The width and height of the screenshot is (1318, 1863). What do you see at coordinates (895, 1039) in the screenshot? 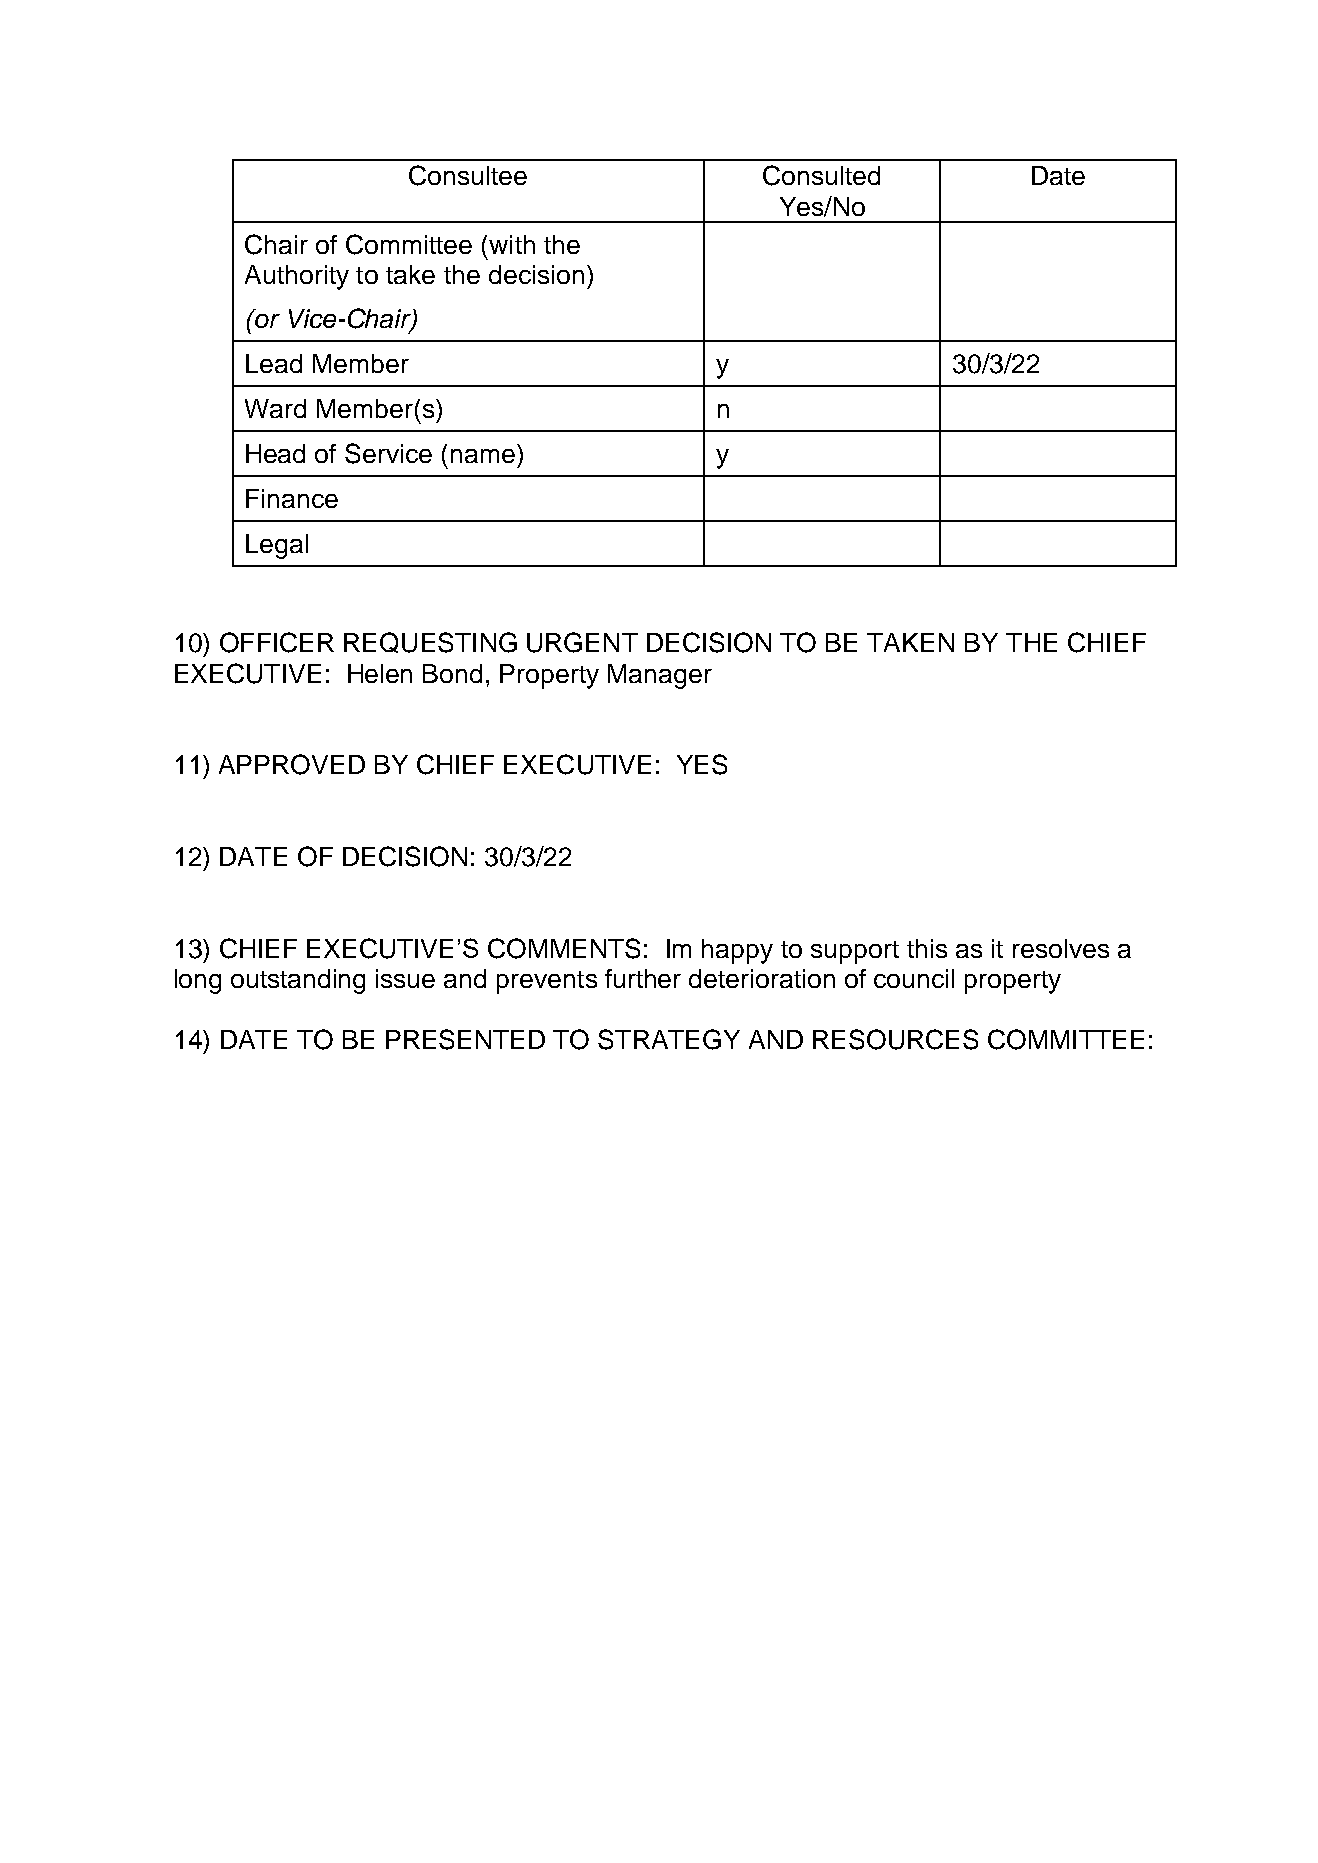
I see `RESOURCES` at bounding box center [895, 1039].
